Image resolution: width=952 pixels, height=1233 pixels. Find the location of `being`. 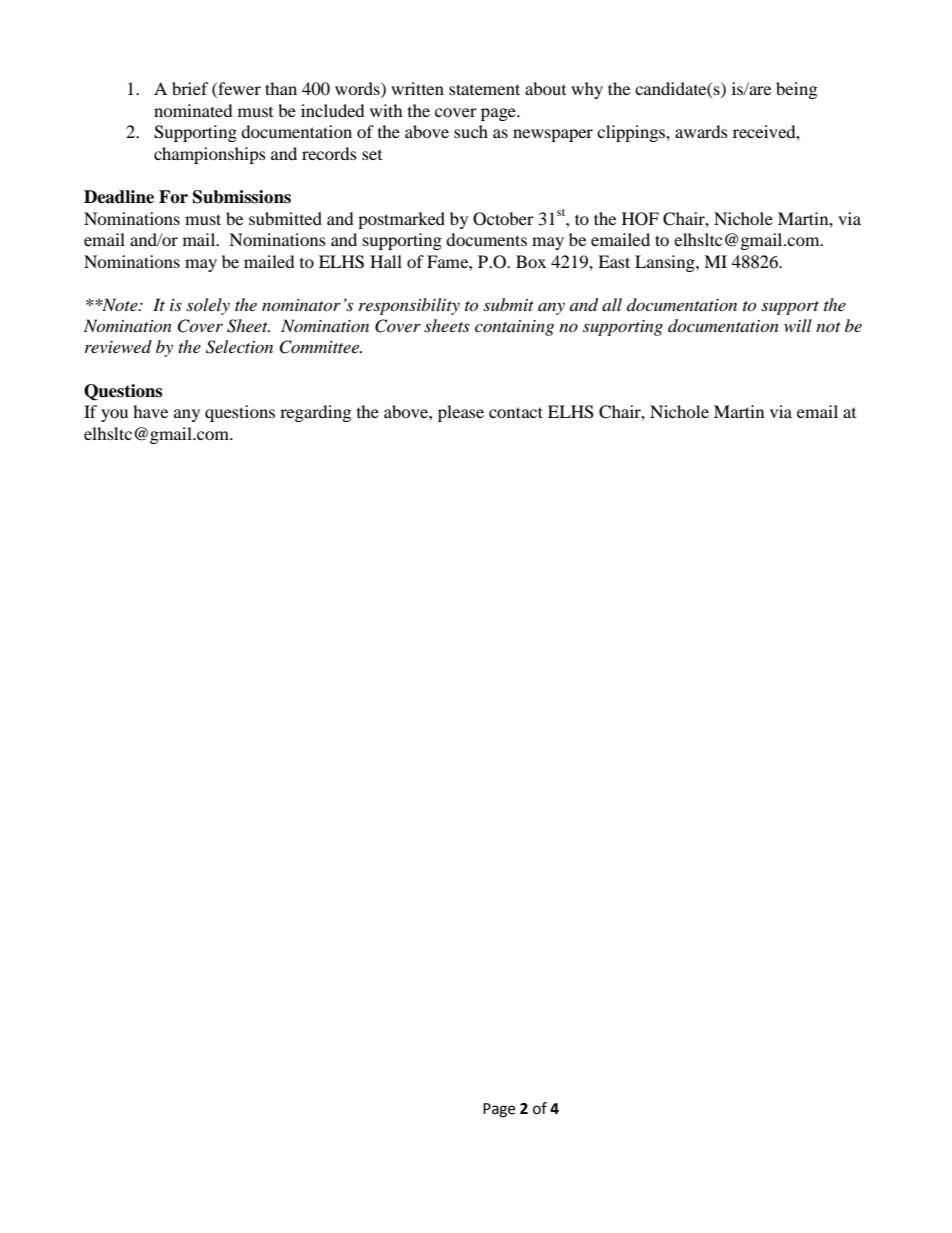

being is located at coordinates (796, 90).
